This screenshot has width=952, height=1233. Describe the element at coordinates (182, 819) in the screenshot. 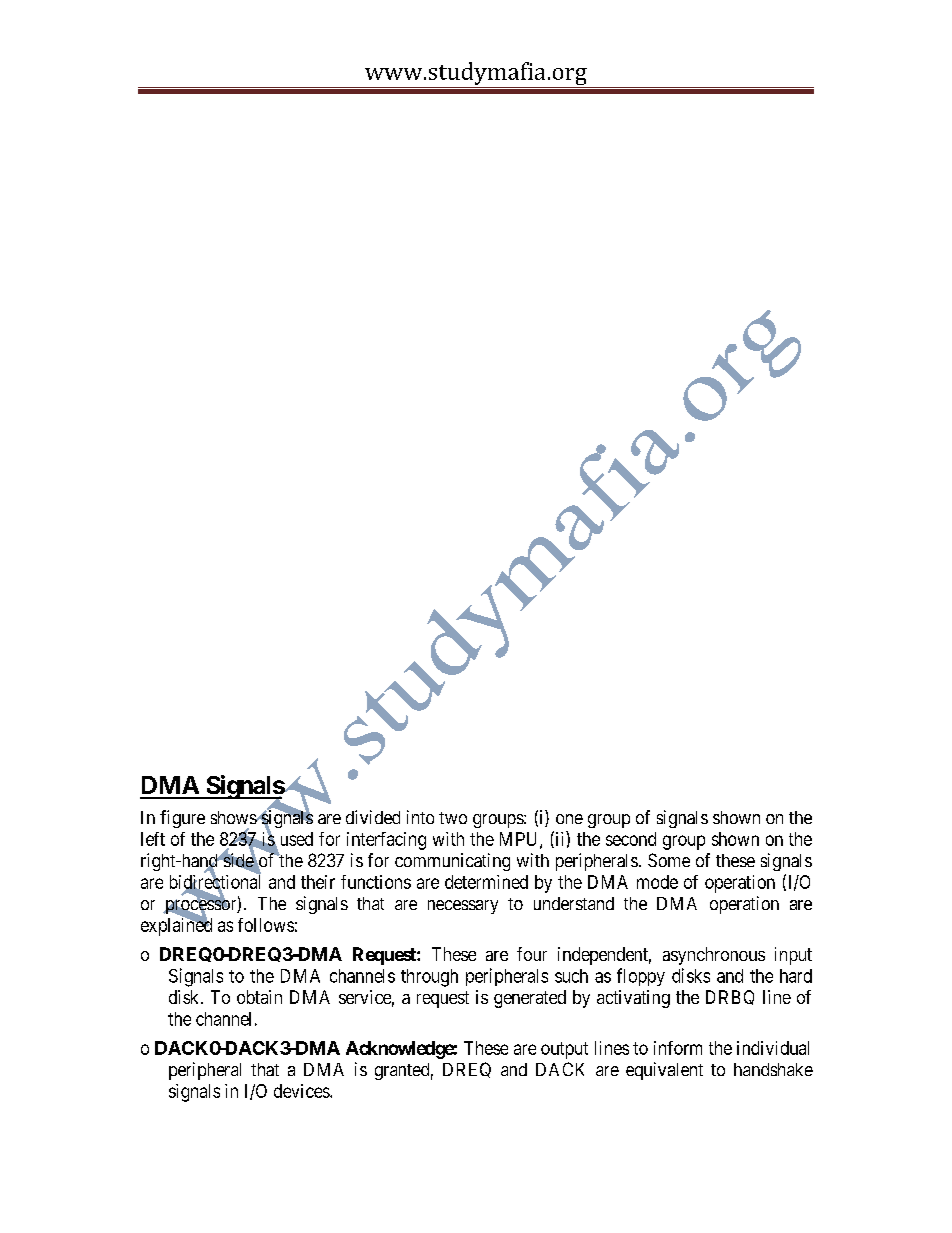

I see `figure` at that location.
